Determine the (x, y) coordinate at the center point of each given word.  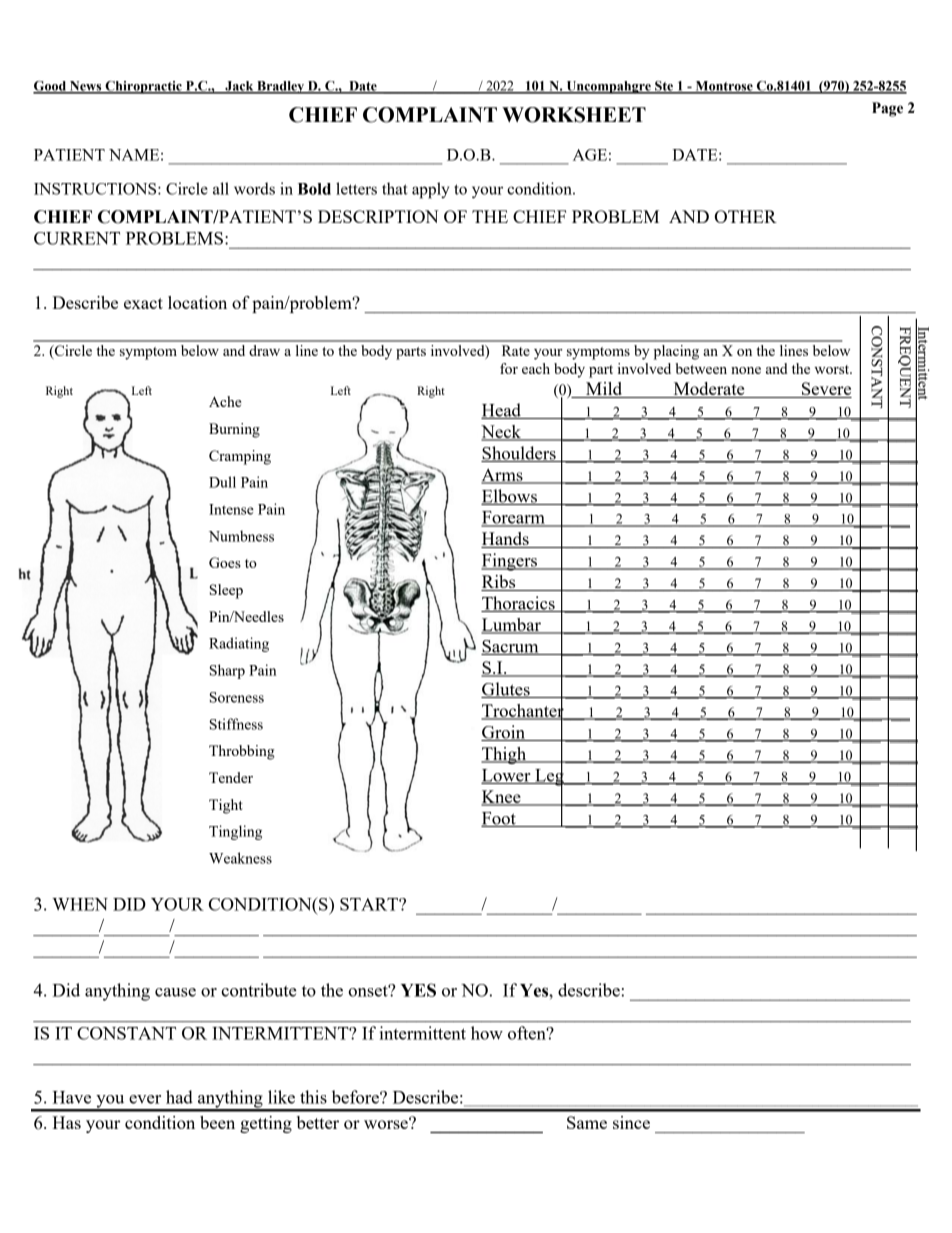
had (179, 1097)
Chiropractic (143, 87)
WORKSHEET (574, 115)
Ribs (499, 583)
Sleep (226, 591)
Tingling (235, 832)
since (631, 1122)
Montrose (724, 87)
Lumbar (512, 626)
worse (387, 1123)
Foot (499, 819)
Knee (502, 798)
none (746, 370)
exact (143, 303)
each (536, 368)
